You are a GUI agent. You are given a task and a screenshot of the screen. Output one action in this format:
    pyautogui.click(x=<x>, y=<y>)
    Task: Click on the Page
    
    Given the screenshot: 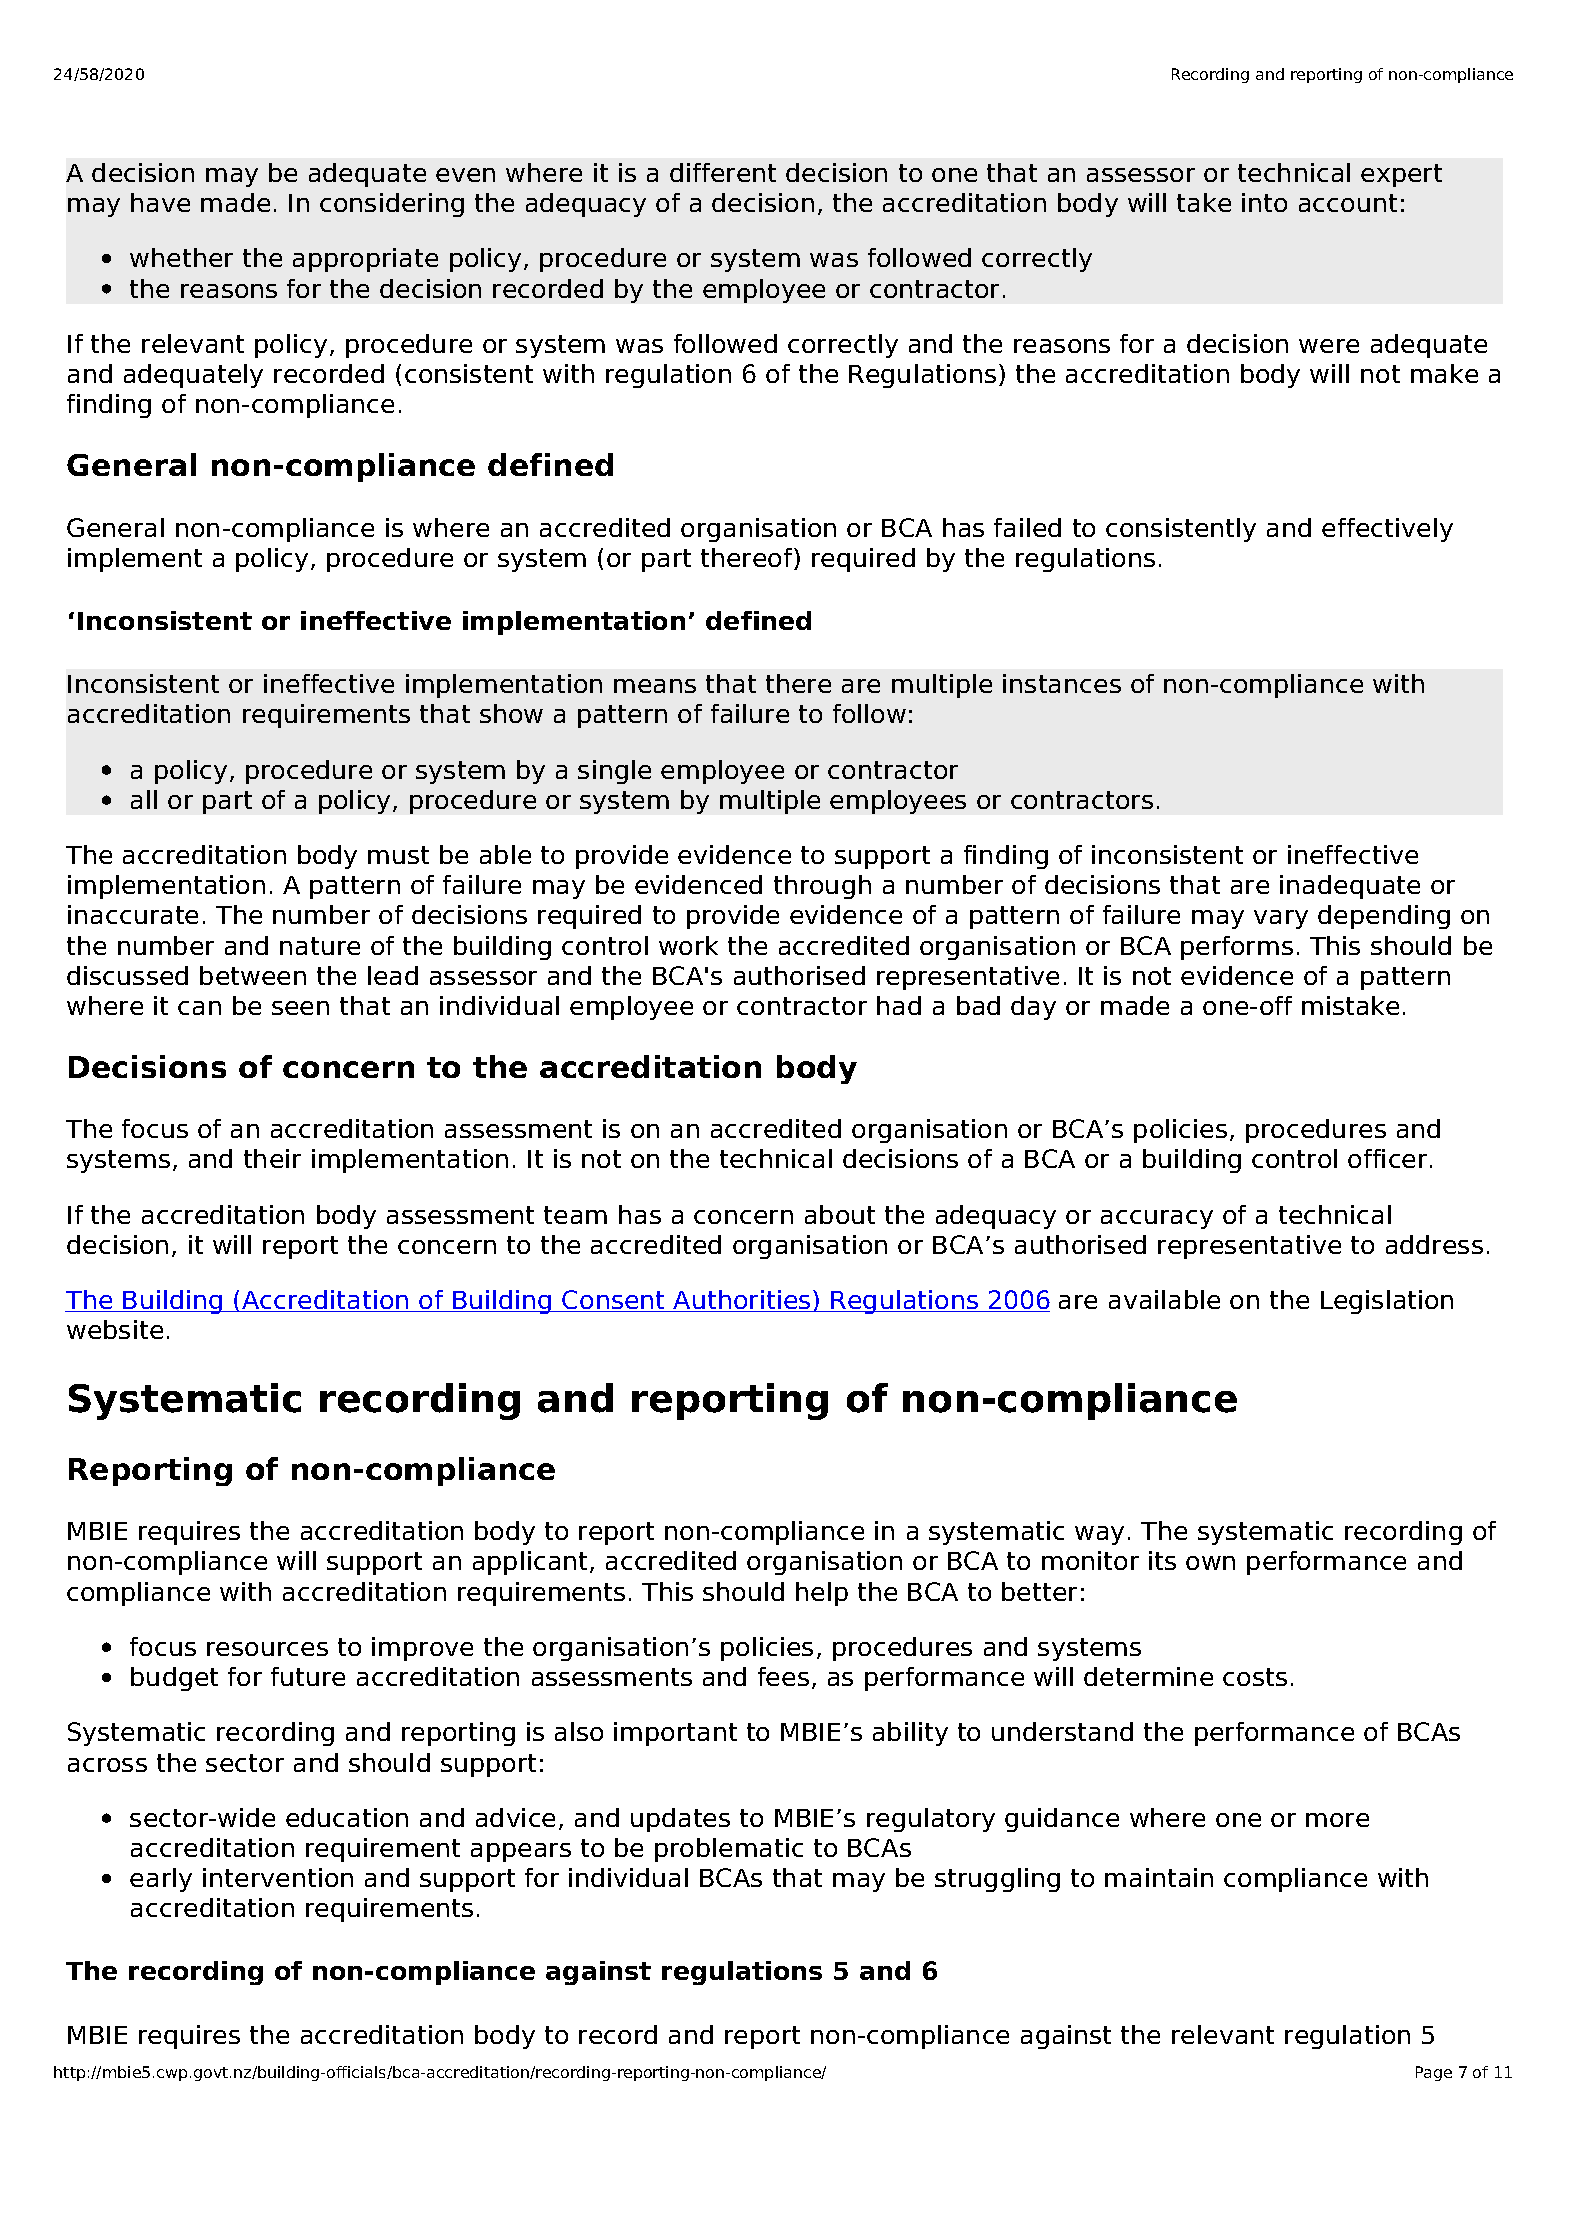 What is the action you would take?
    pyautogui.click(x=1434, y=2073)
